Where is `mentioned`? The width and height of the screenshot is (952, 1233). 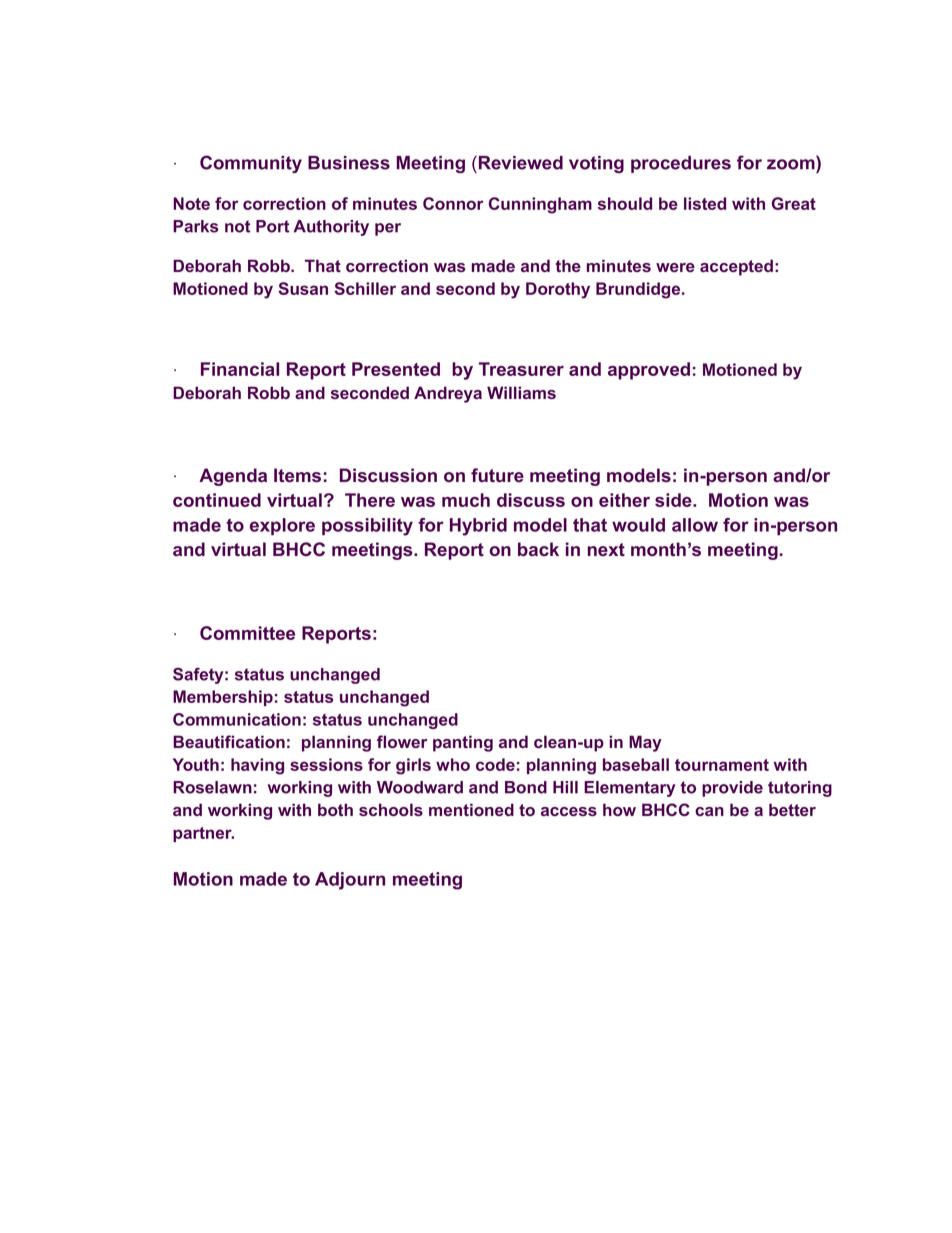
mentioned is located at coordinates (471, 809).
